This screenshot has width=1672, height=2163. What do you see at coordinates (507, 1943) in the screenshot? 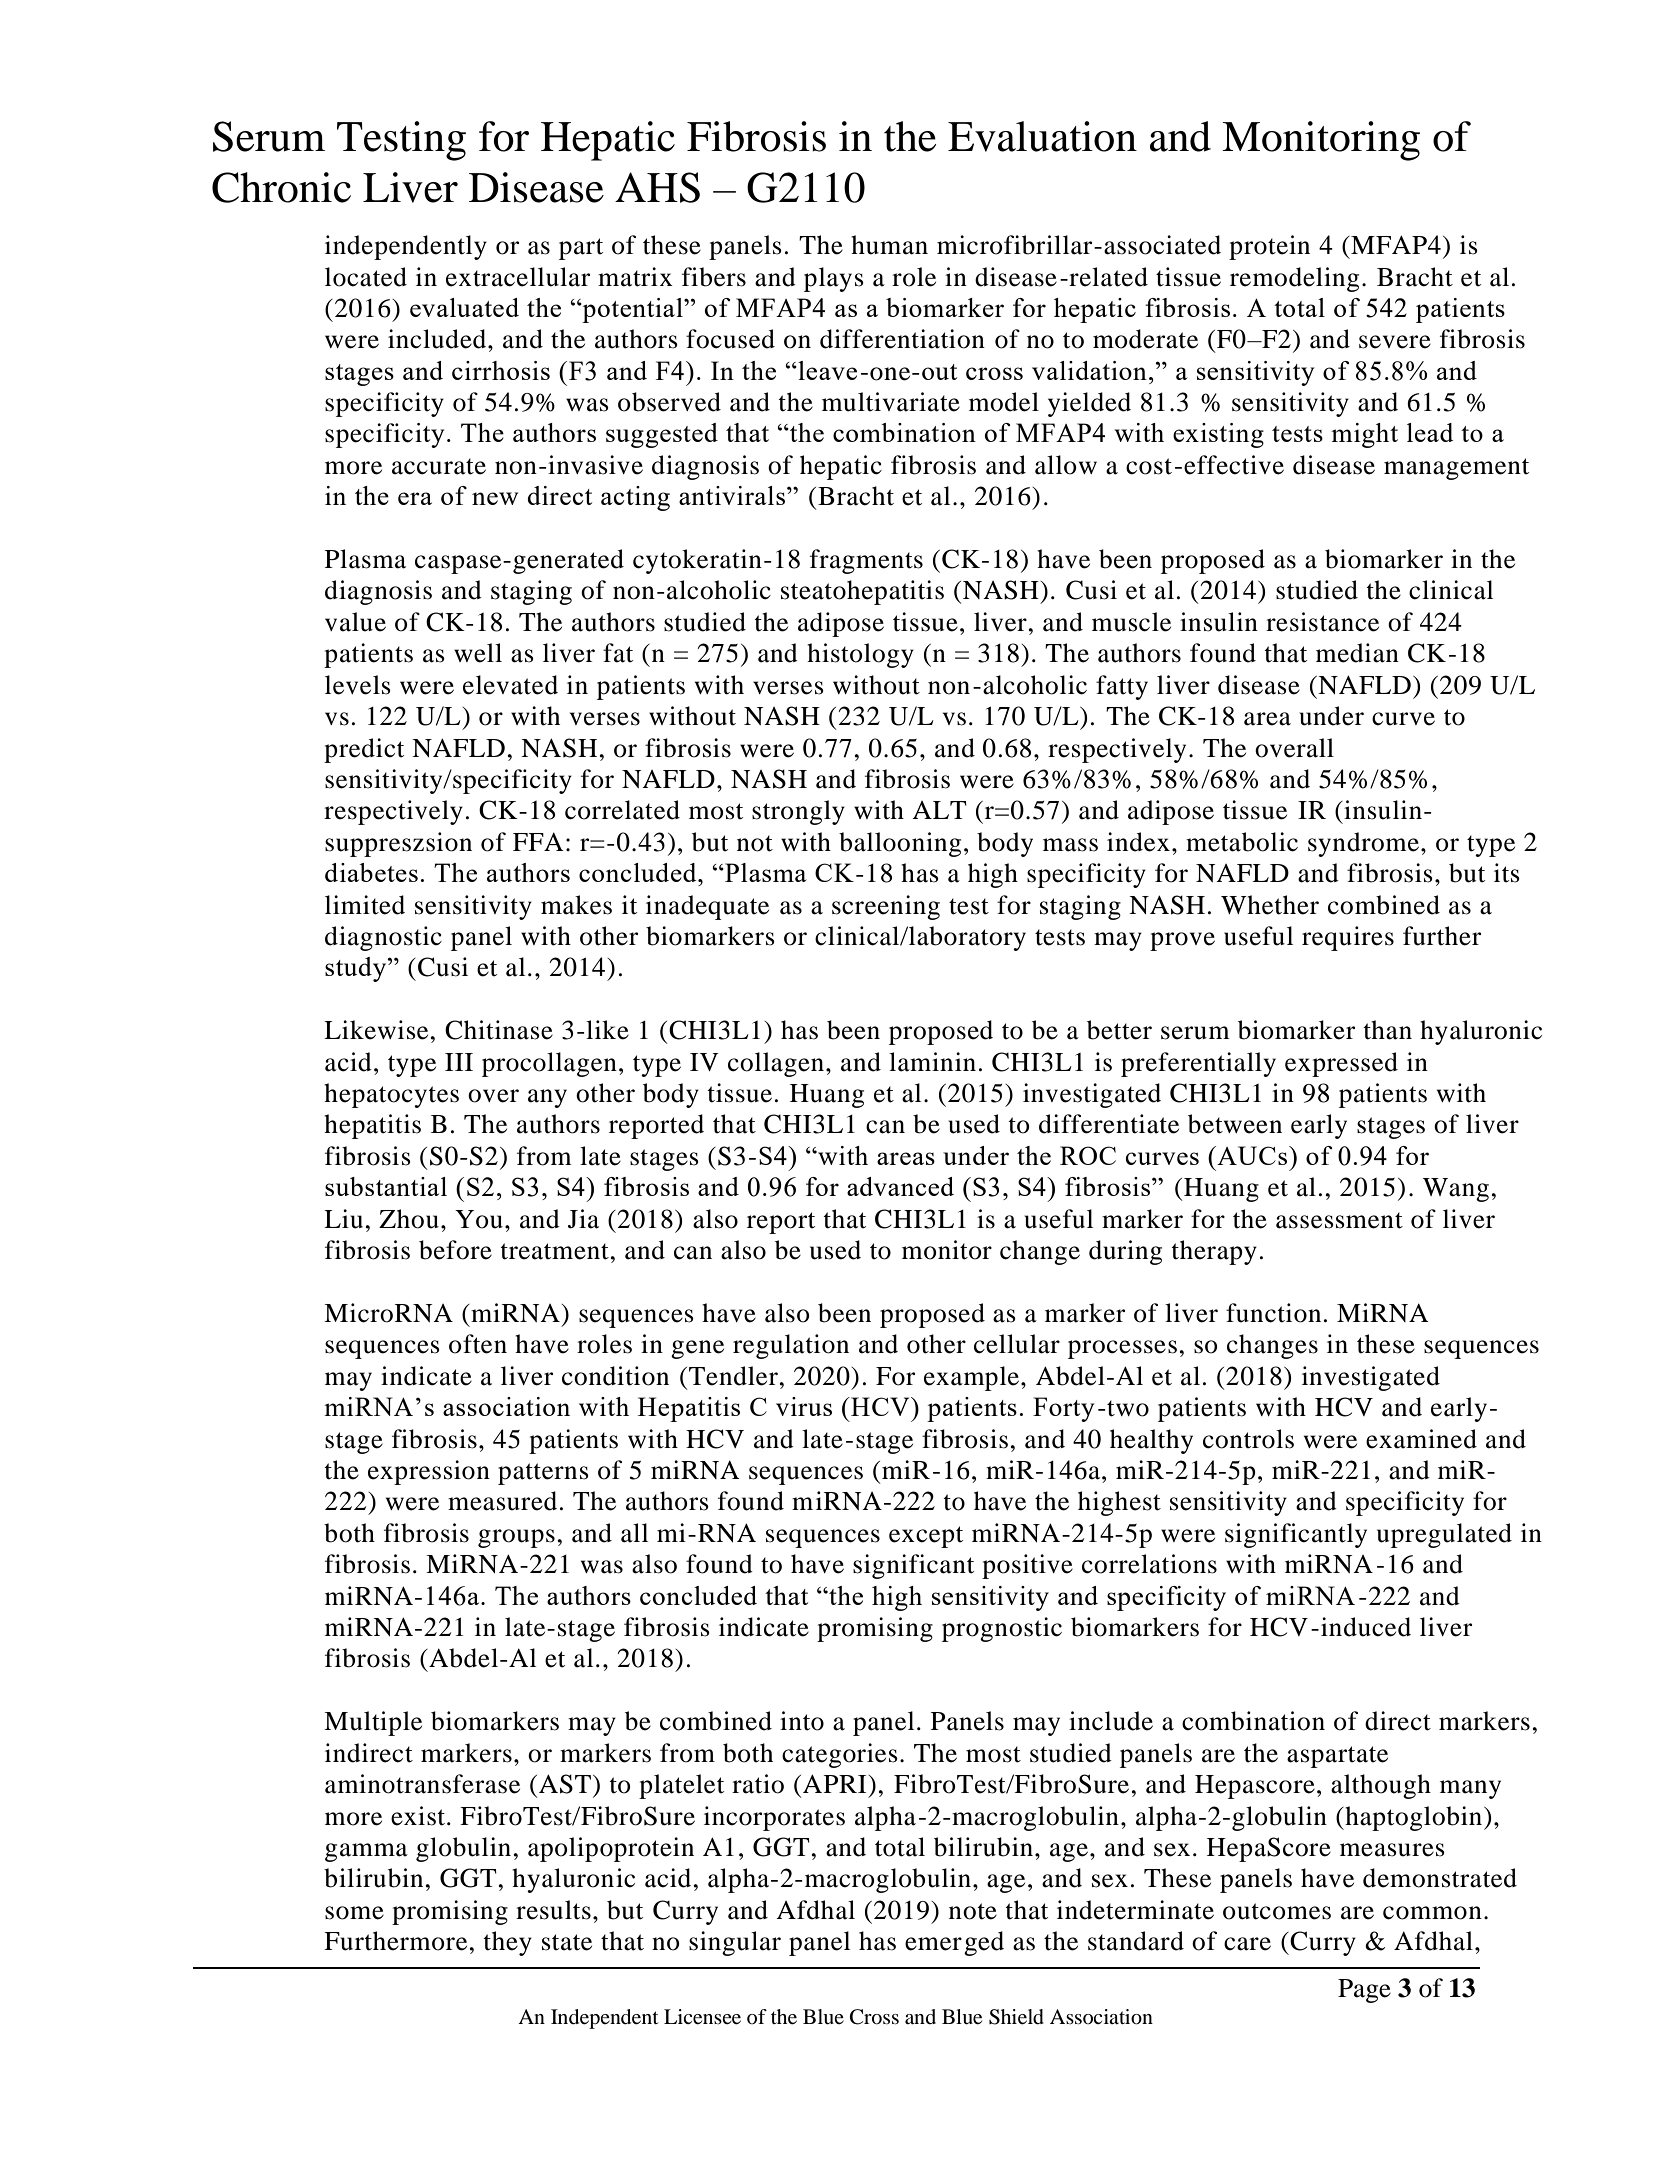
I see `they` at bounding box center [507, 1943].
